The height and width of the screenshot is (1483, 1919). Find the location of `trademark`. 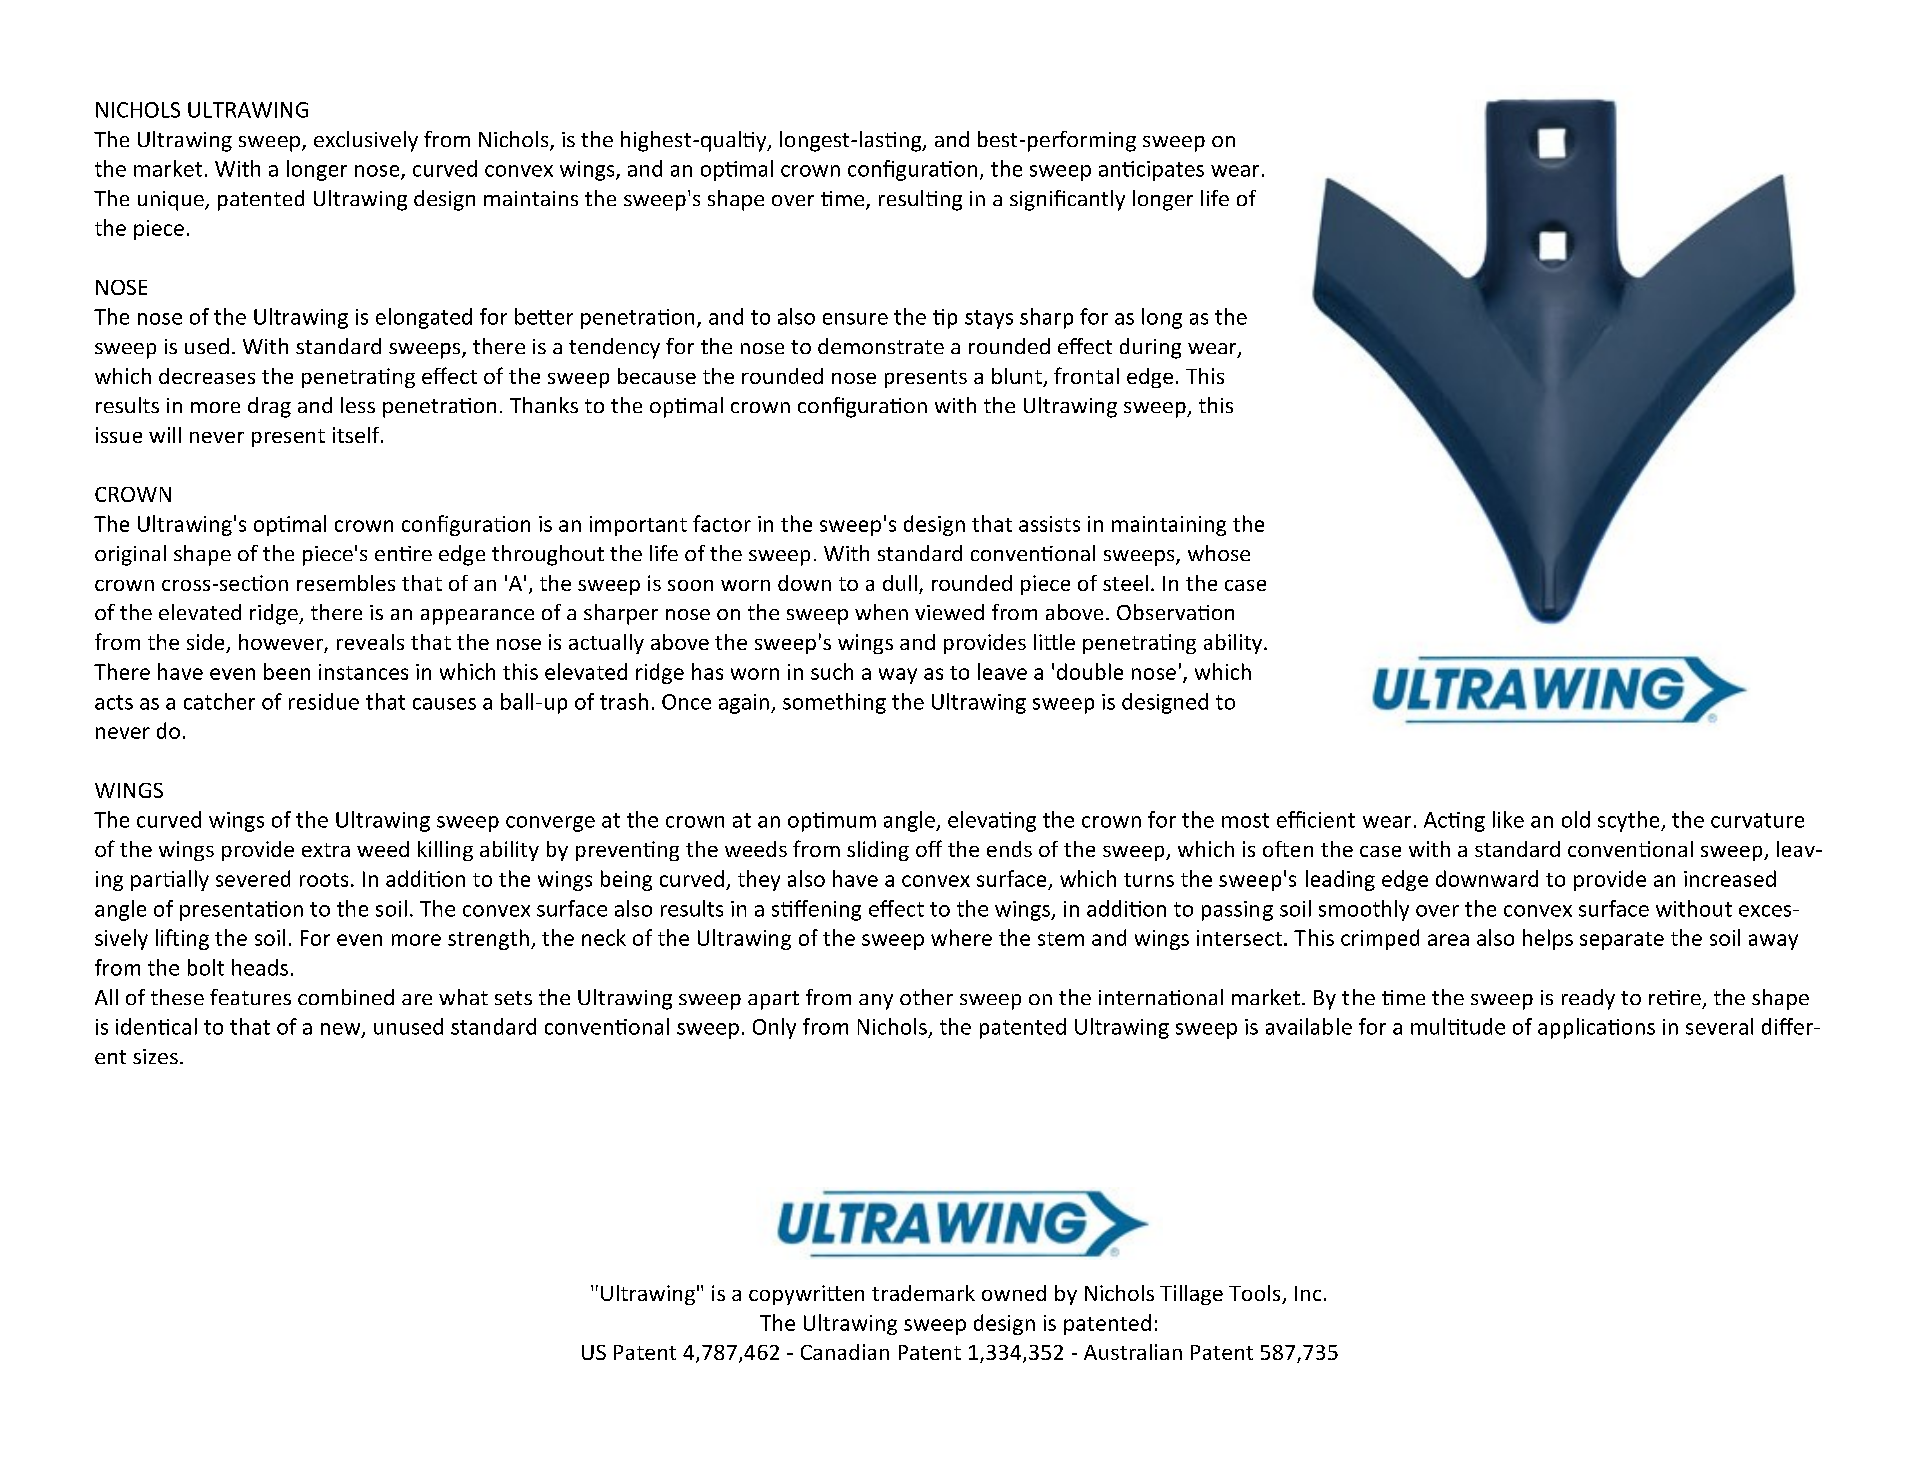

trademark is located at coordinates (923, 1293).
